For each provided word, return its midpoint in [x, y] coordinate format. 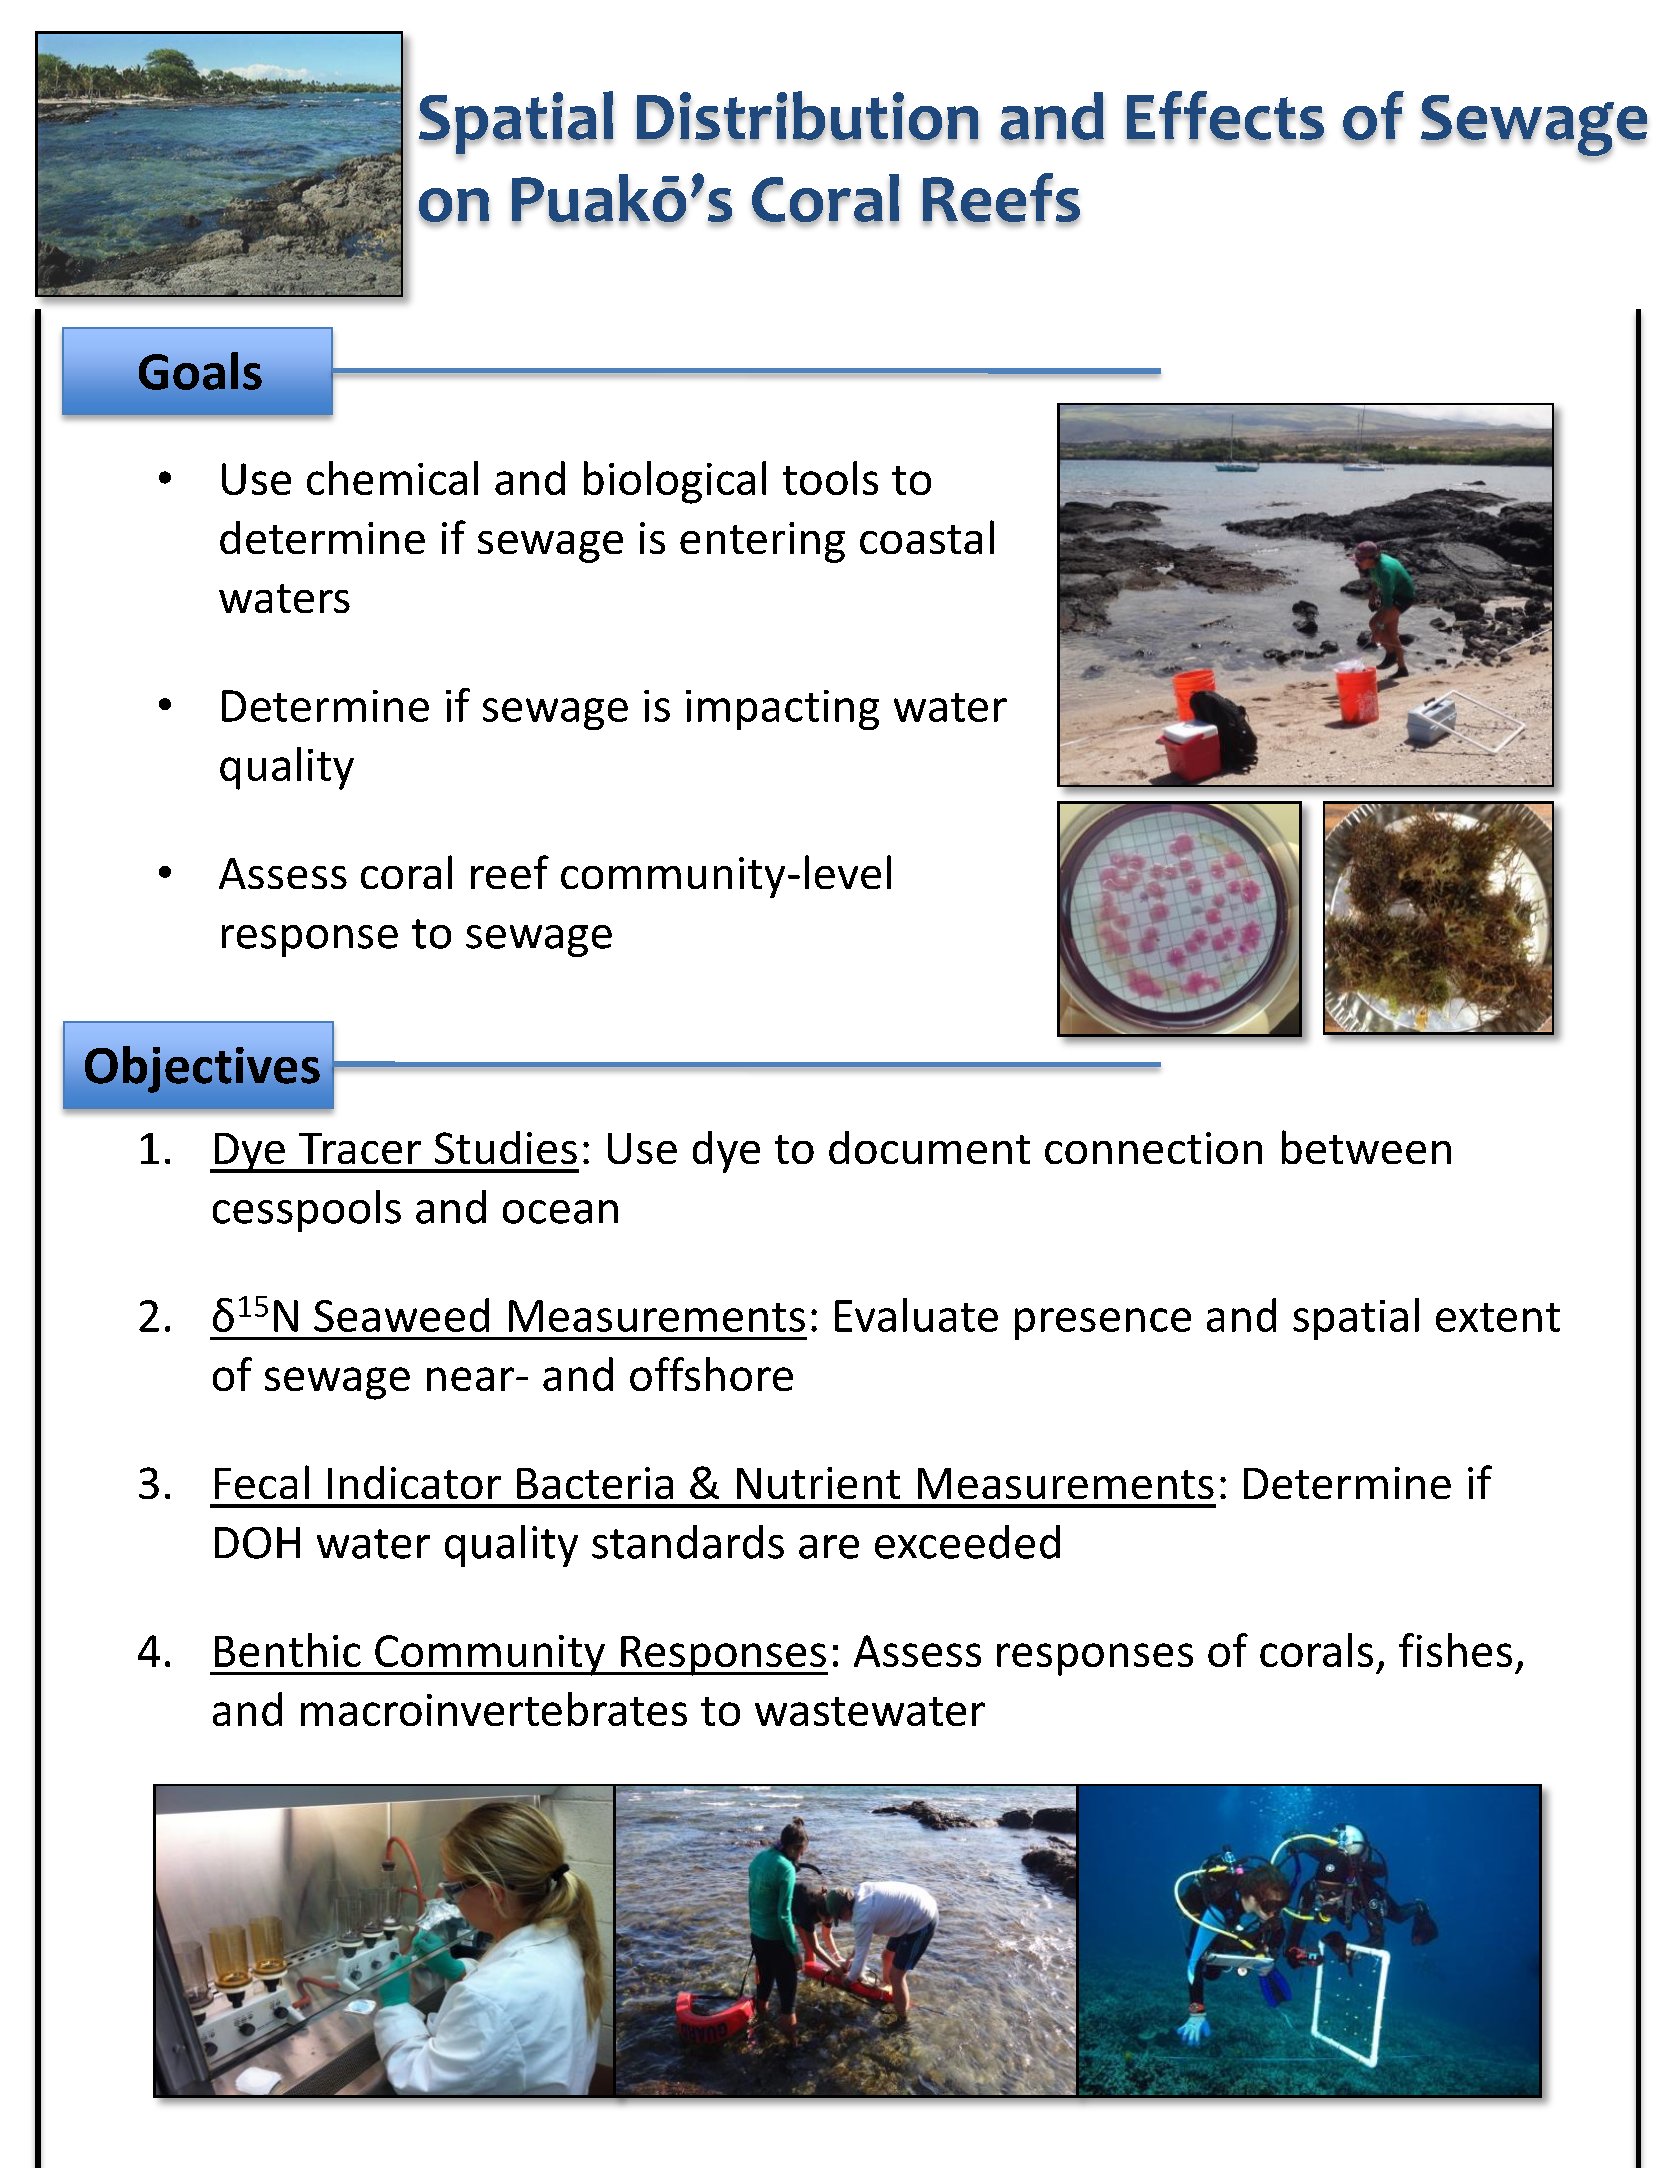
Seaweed [401, 1315]
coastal [927, 537]
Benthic [288, 1650]
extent [1498, 1317]
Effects [1225, 116]
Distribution [807, 116]
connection [1153, 1148]
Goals [200, 371]
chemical [392, 478]
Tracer [360, 1148]
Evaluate [916, 1315]
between [1366, 1147]
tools [830, 478]
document [929, 1147]
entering [762, 542]
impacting [782, 710]
